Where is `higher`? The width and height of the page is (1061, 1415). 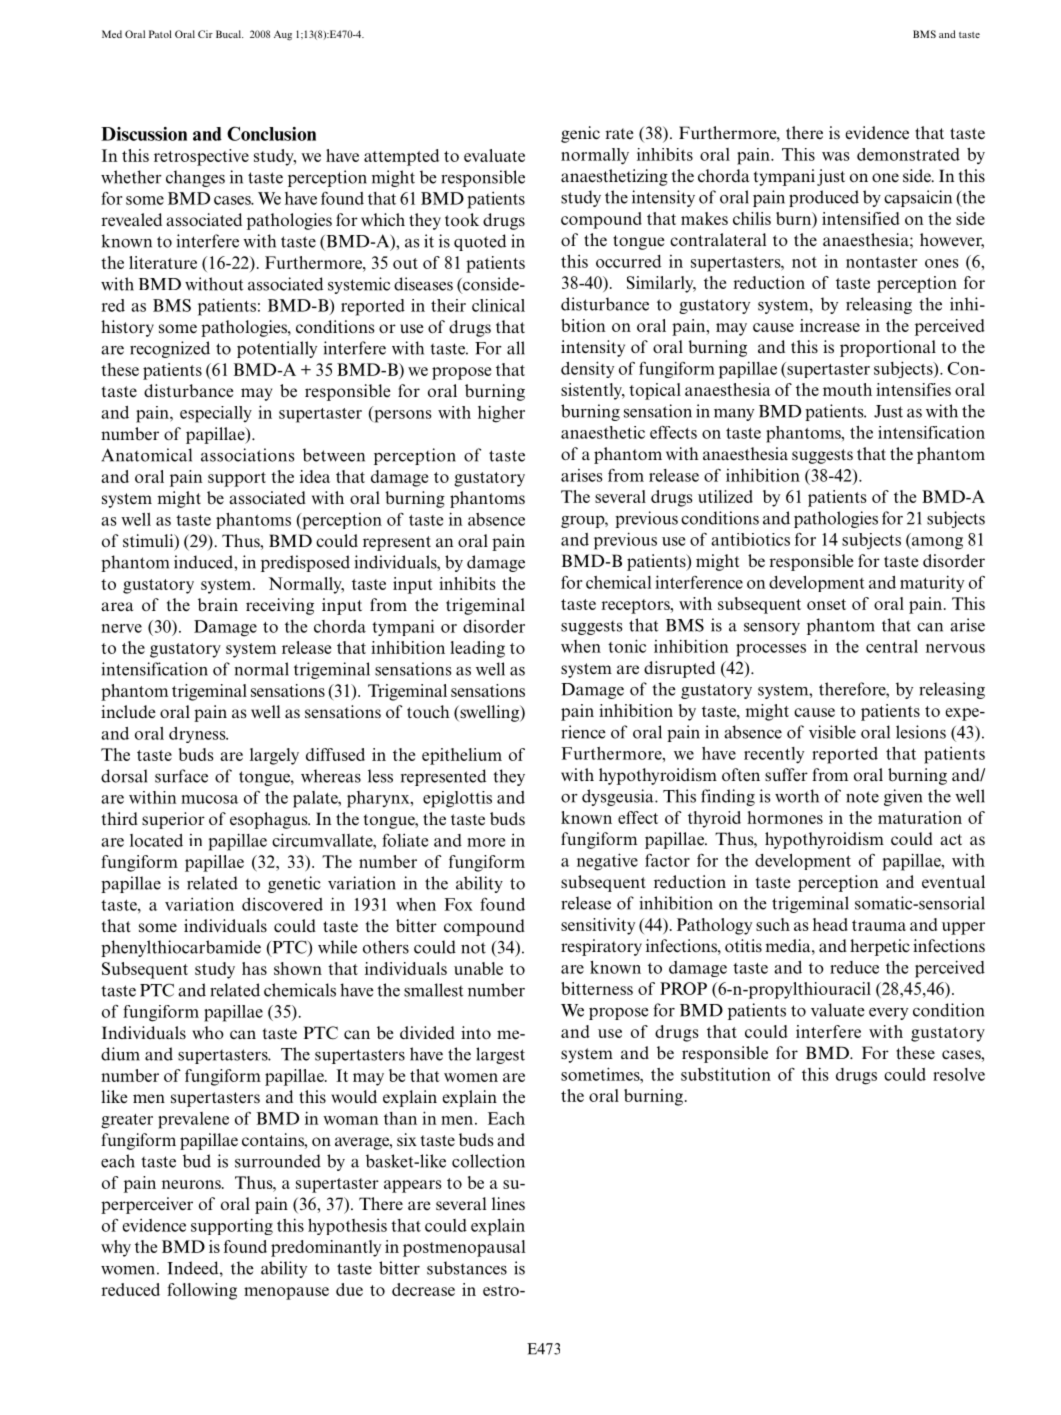
higher is located at coordinates (501, 414).
